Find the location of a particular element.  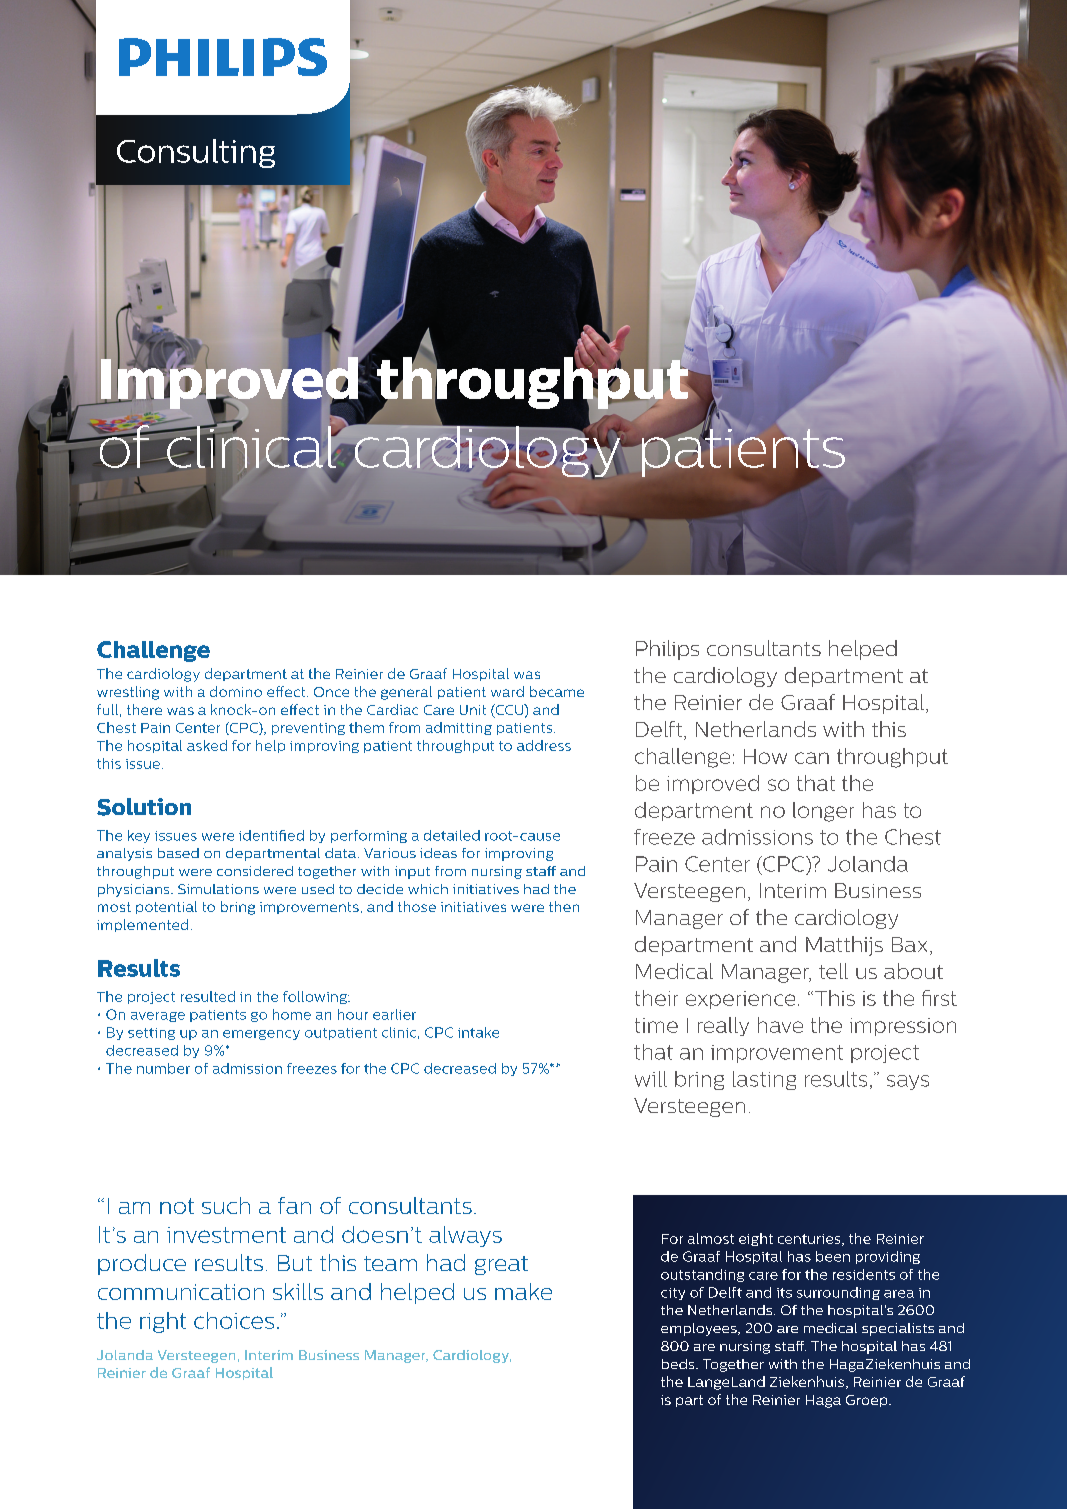

asked is located at coordinates (207, 745).
